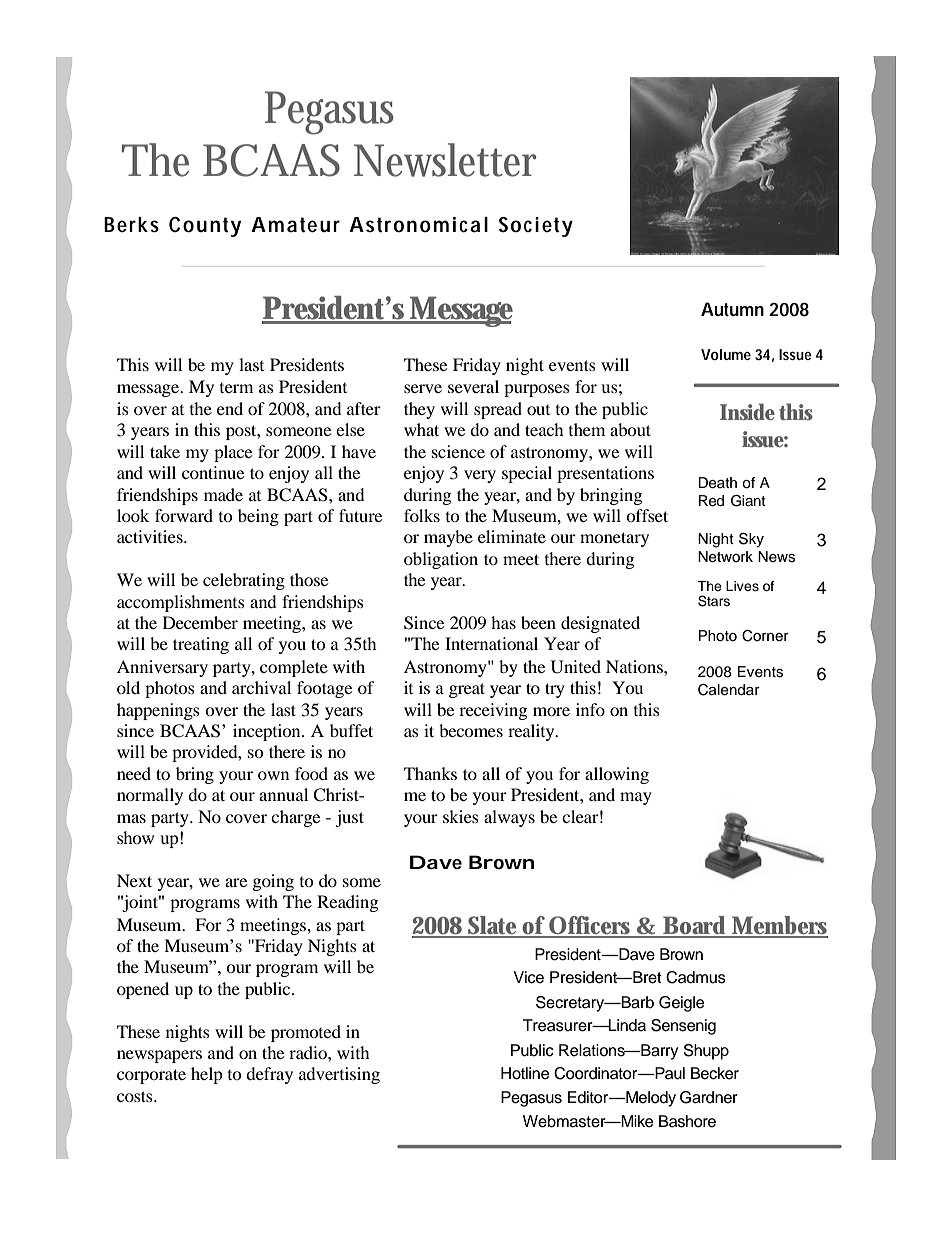  I want to click on Autumn, so click(732, 309).
